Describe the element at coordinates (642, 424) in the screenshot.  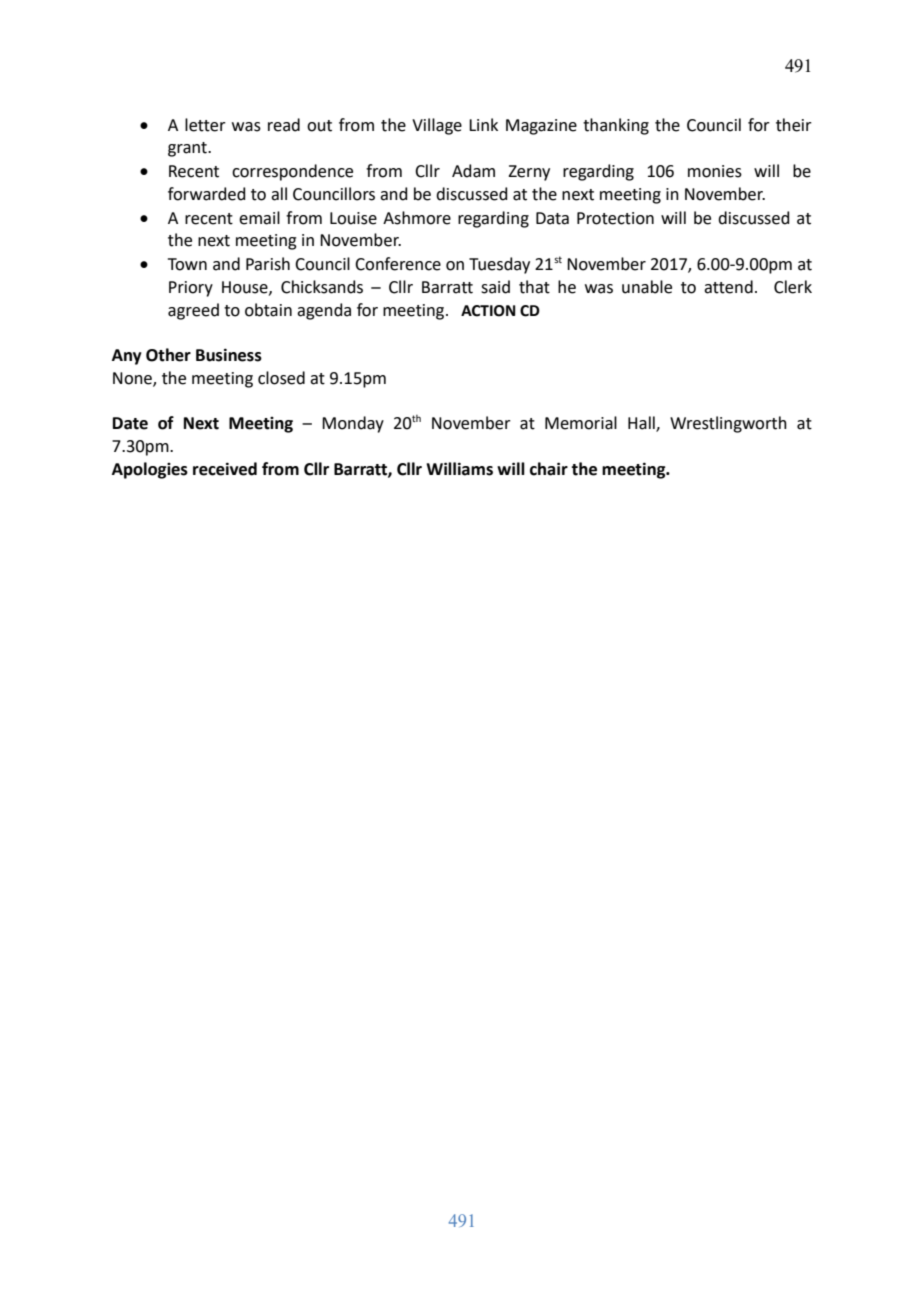
I see `Hall` at that location.
